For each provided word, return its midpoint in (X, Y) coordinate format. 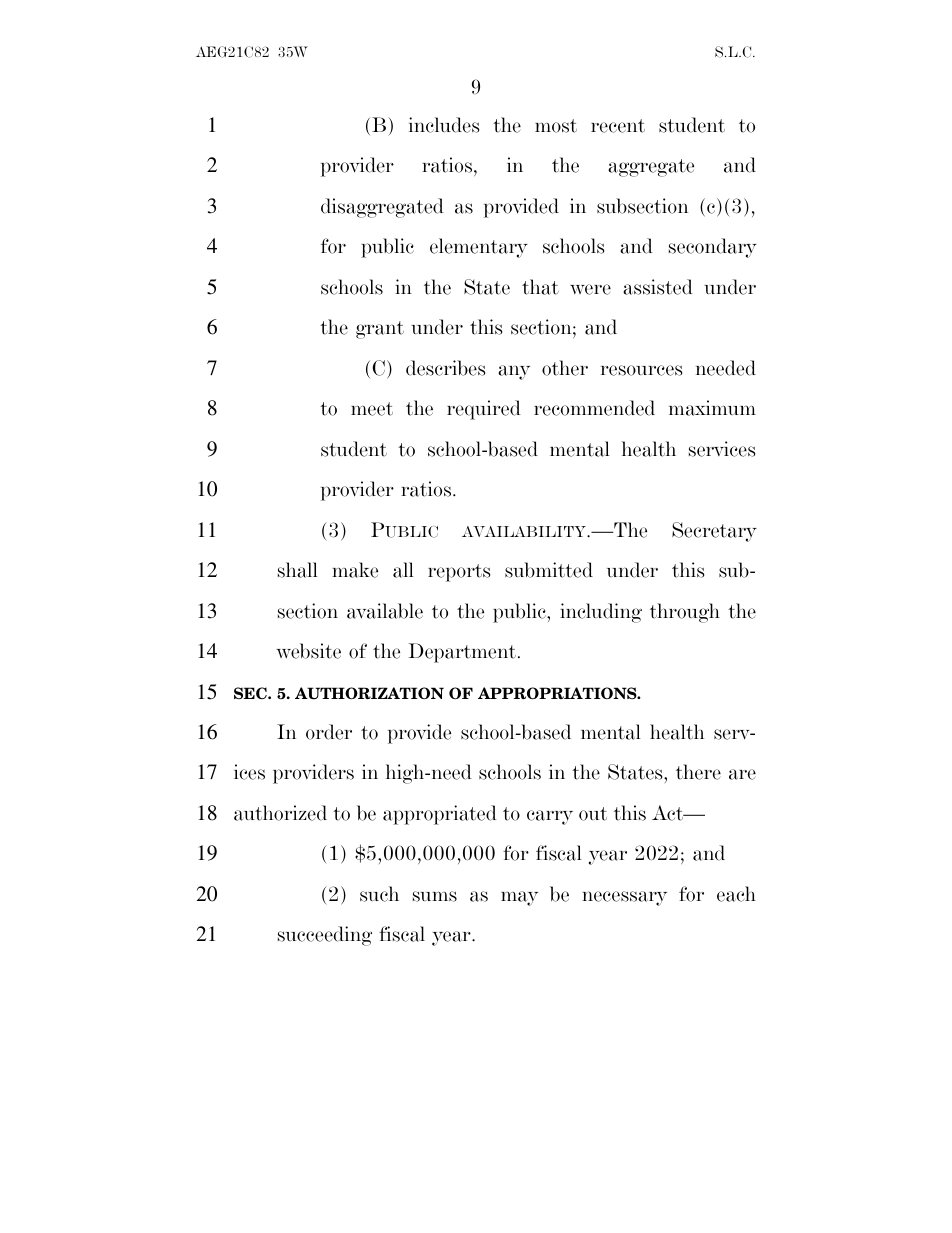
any (514, 372)
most (556, 126)
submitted (549, 570)
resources (641, 370)
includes (444, 125)
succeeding (325, 936)
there (698, 772)
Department (462, 653)
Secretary (714, 532)
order (329, 732)
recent (618, 126)
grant (380, 330)
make (355, 570)
